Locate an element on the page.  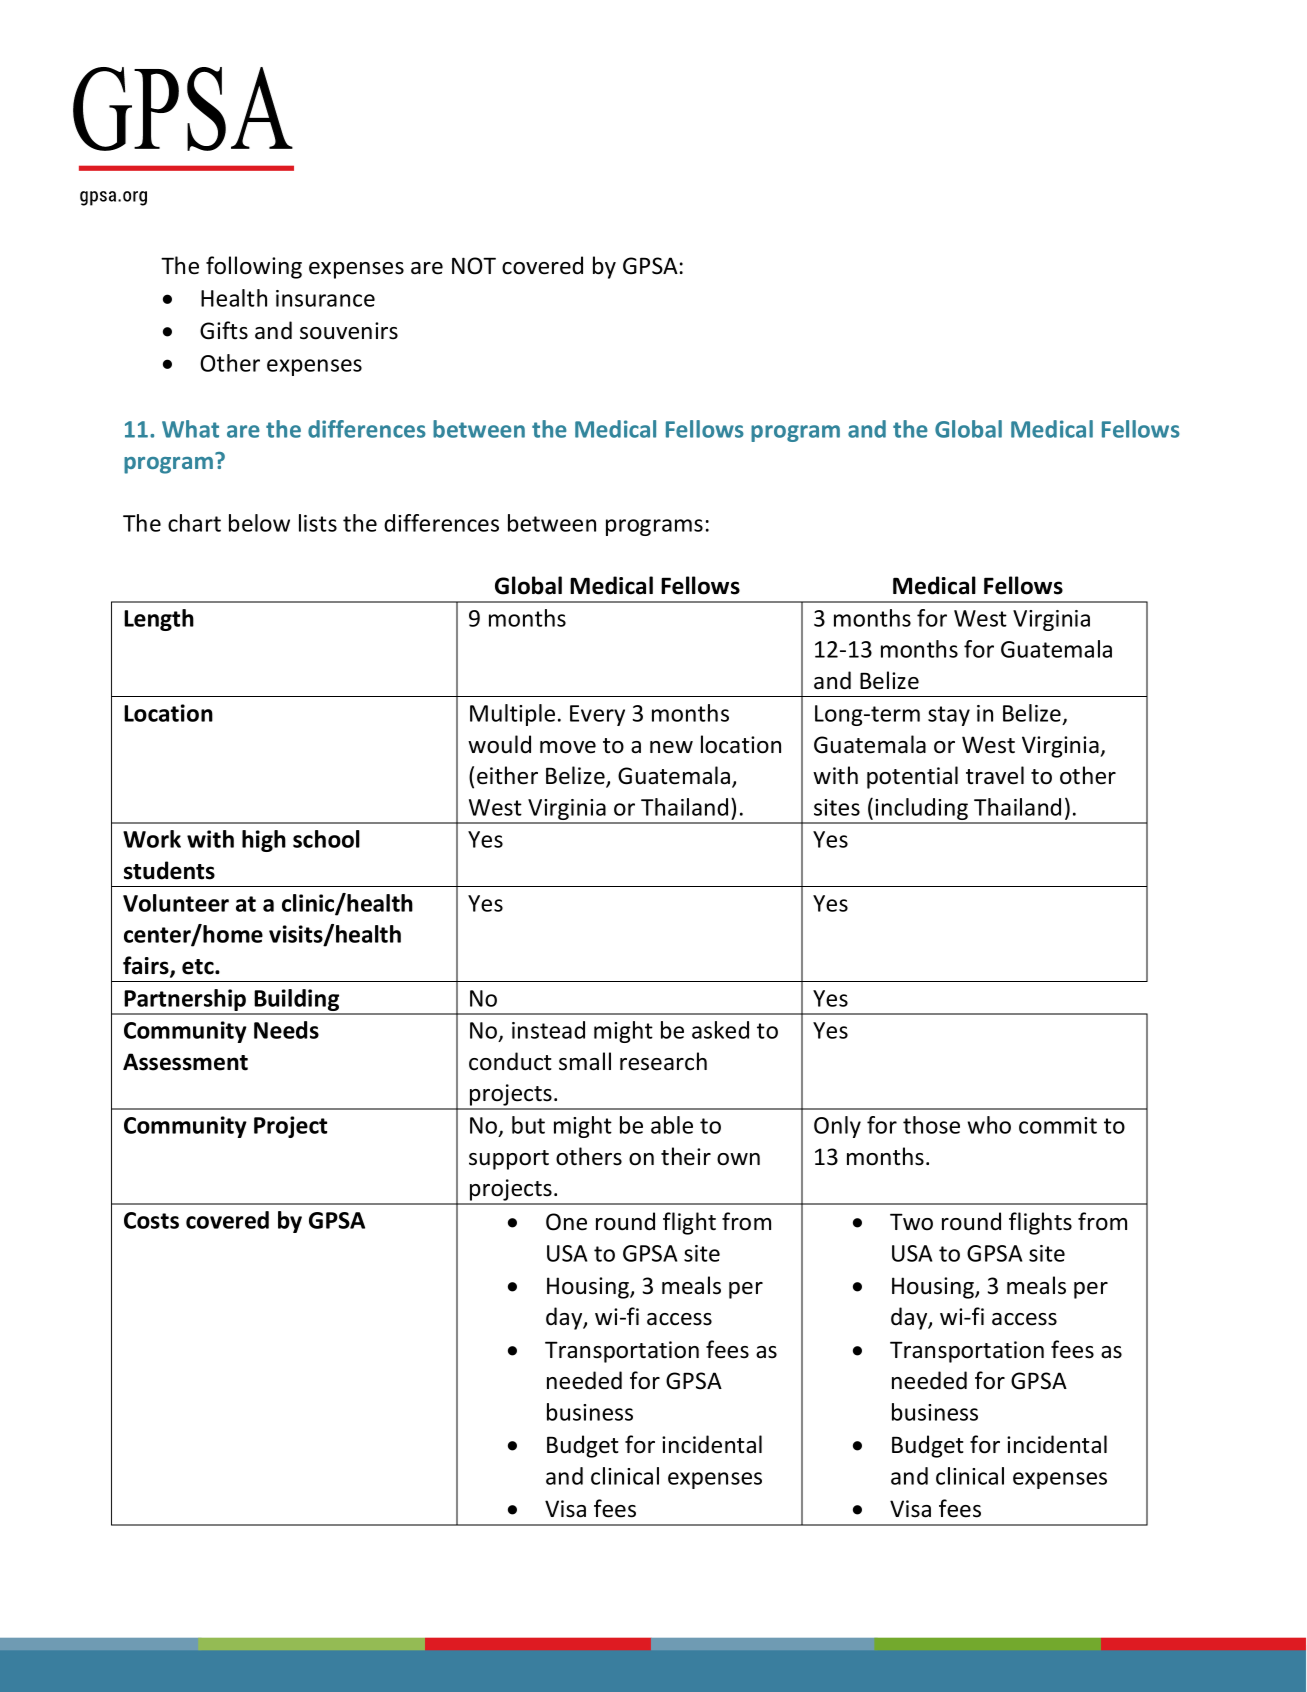
stay is located at coordinates (949, 716).
